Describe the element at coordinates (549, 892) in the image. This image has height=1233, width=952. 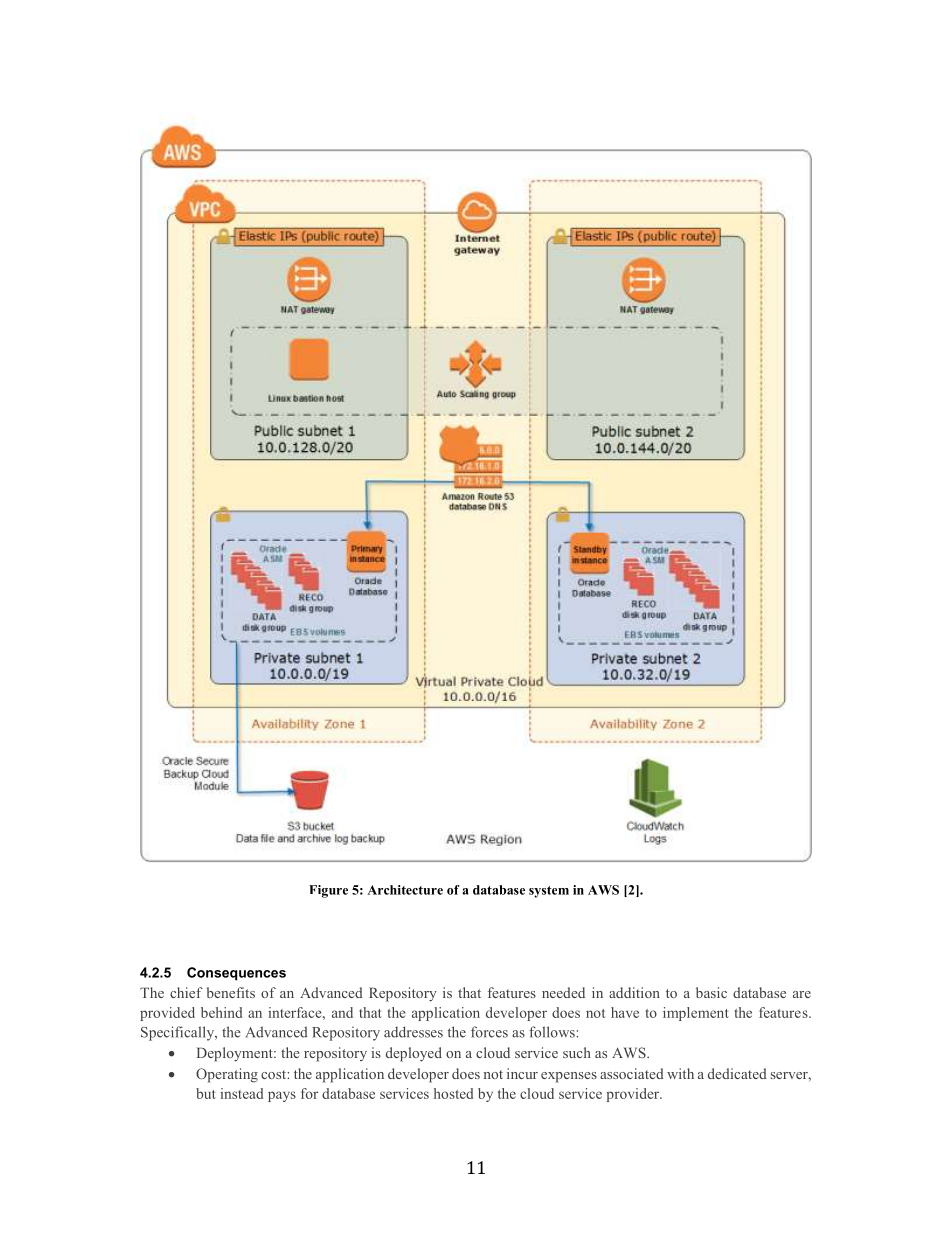
I see `system` at that location.
